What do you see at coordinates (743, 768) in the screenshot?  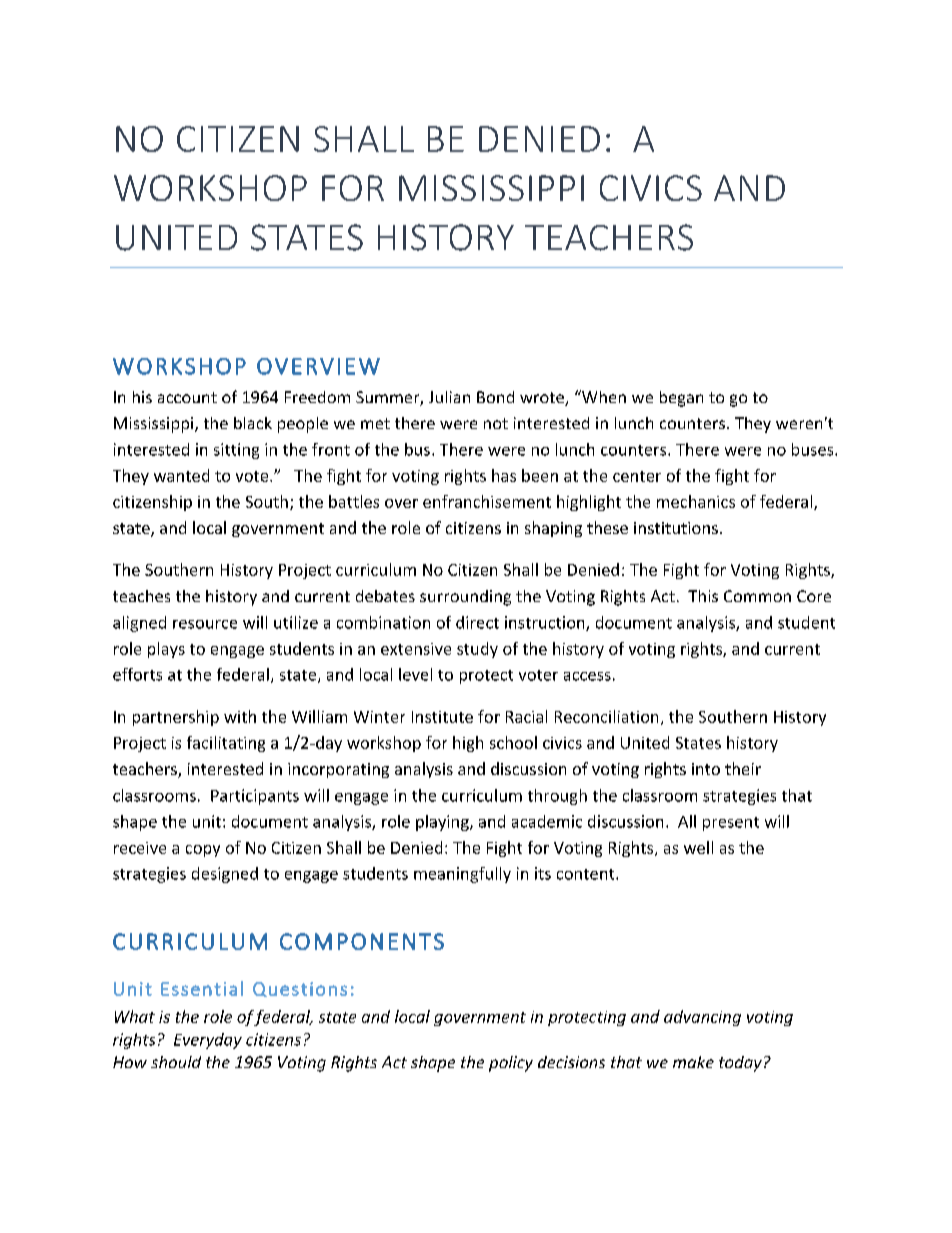 I see `their` at bounding box center [743, 768].
